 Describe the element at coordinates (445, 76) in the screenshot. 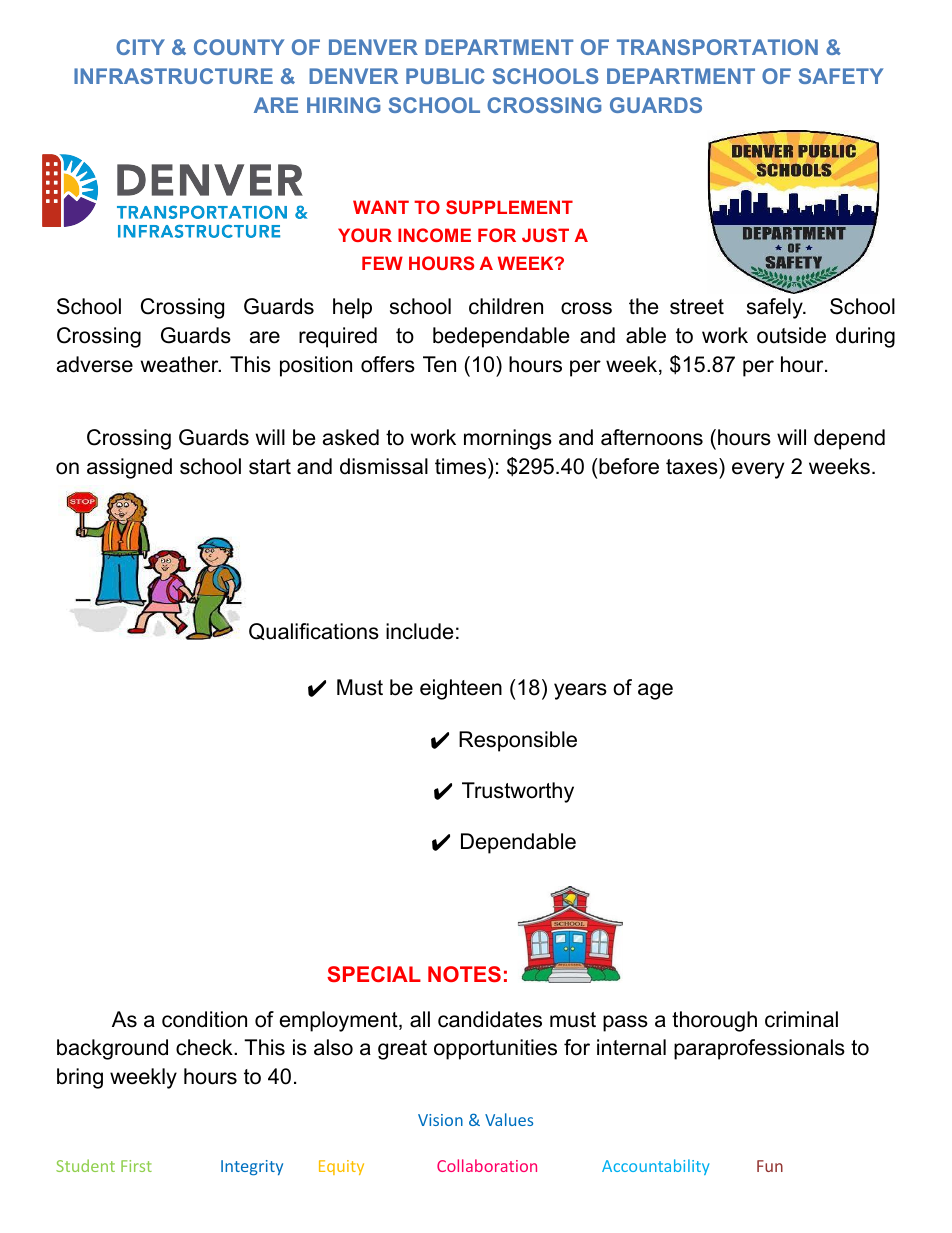

I see `PUBLIC` at that location.
